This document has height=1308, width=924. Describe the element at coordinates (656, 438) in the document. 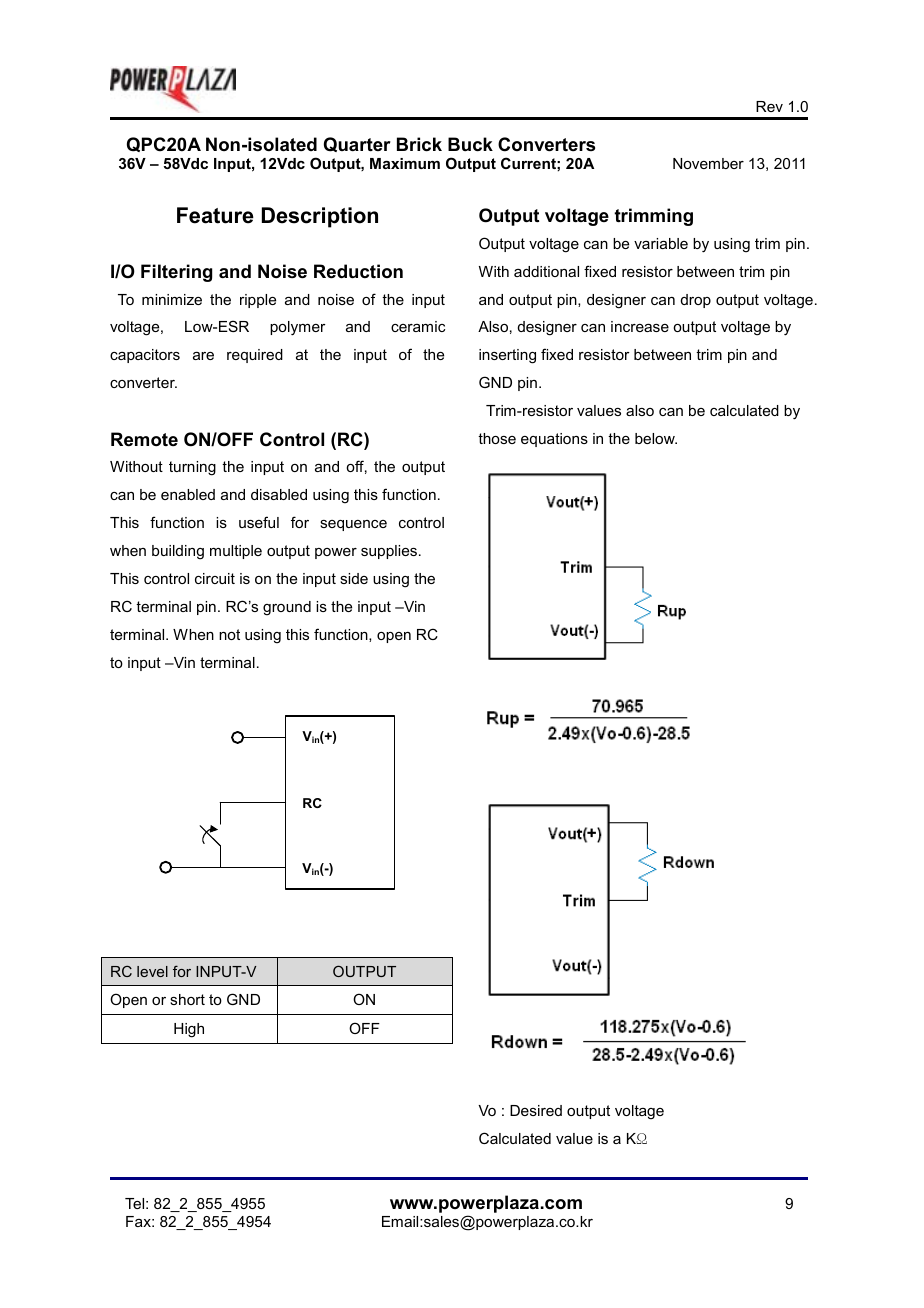

I see `below` at that location.
